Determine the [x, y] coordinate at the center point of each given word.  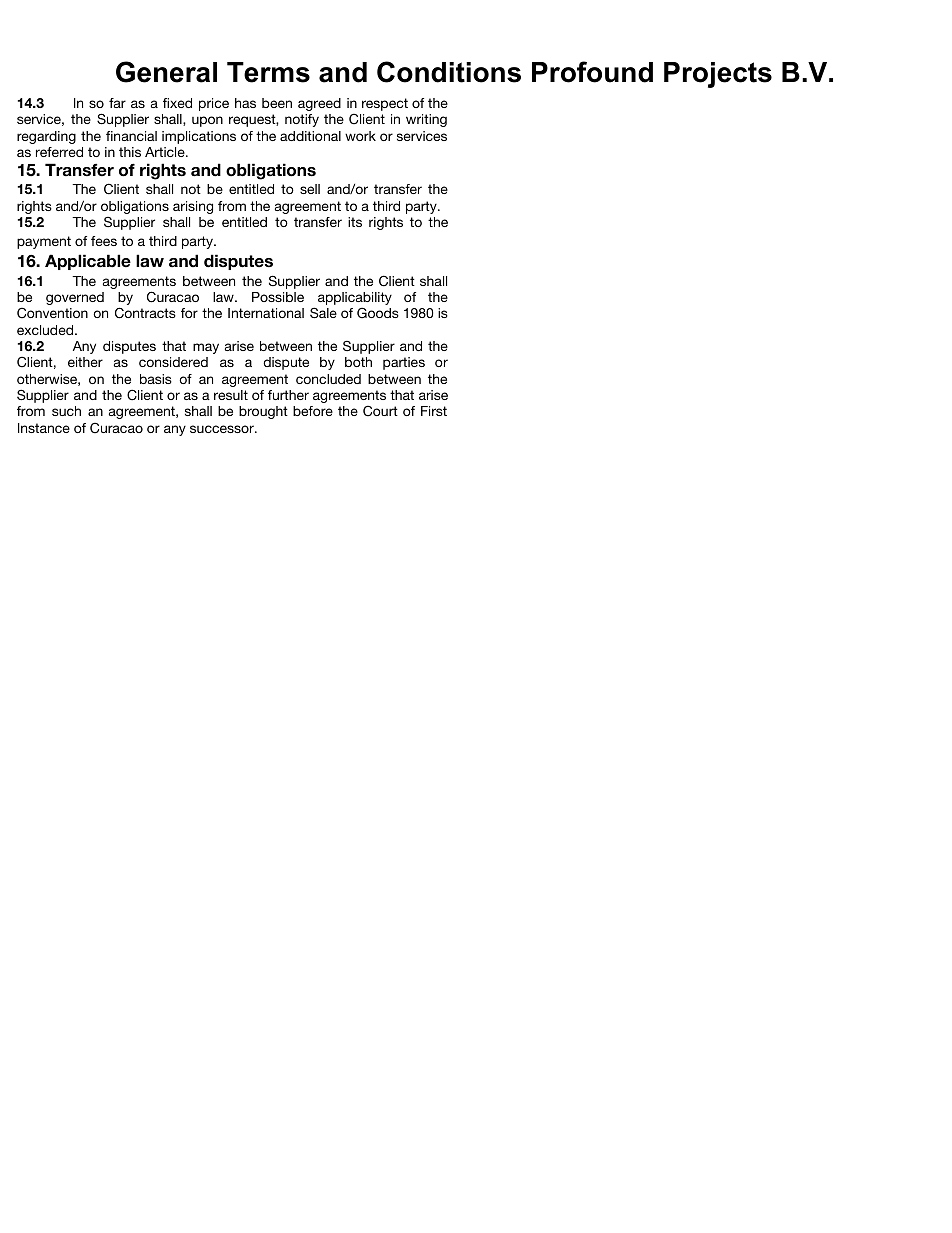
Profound [592, 72]
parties [404, 363]
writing [426, 120]
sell [310, 189]
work [360, 136]
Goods [378, 313]
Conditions [449, 72]
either [85, 362]
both [358, 362]
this [130, 152]
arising [193, 207]
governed [75, 298]
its [355, 222]
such [66, 411]
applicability [355, 300]
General [166, 72]
